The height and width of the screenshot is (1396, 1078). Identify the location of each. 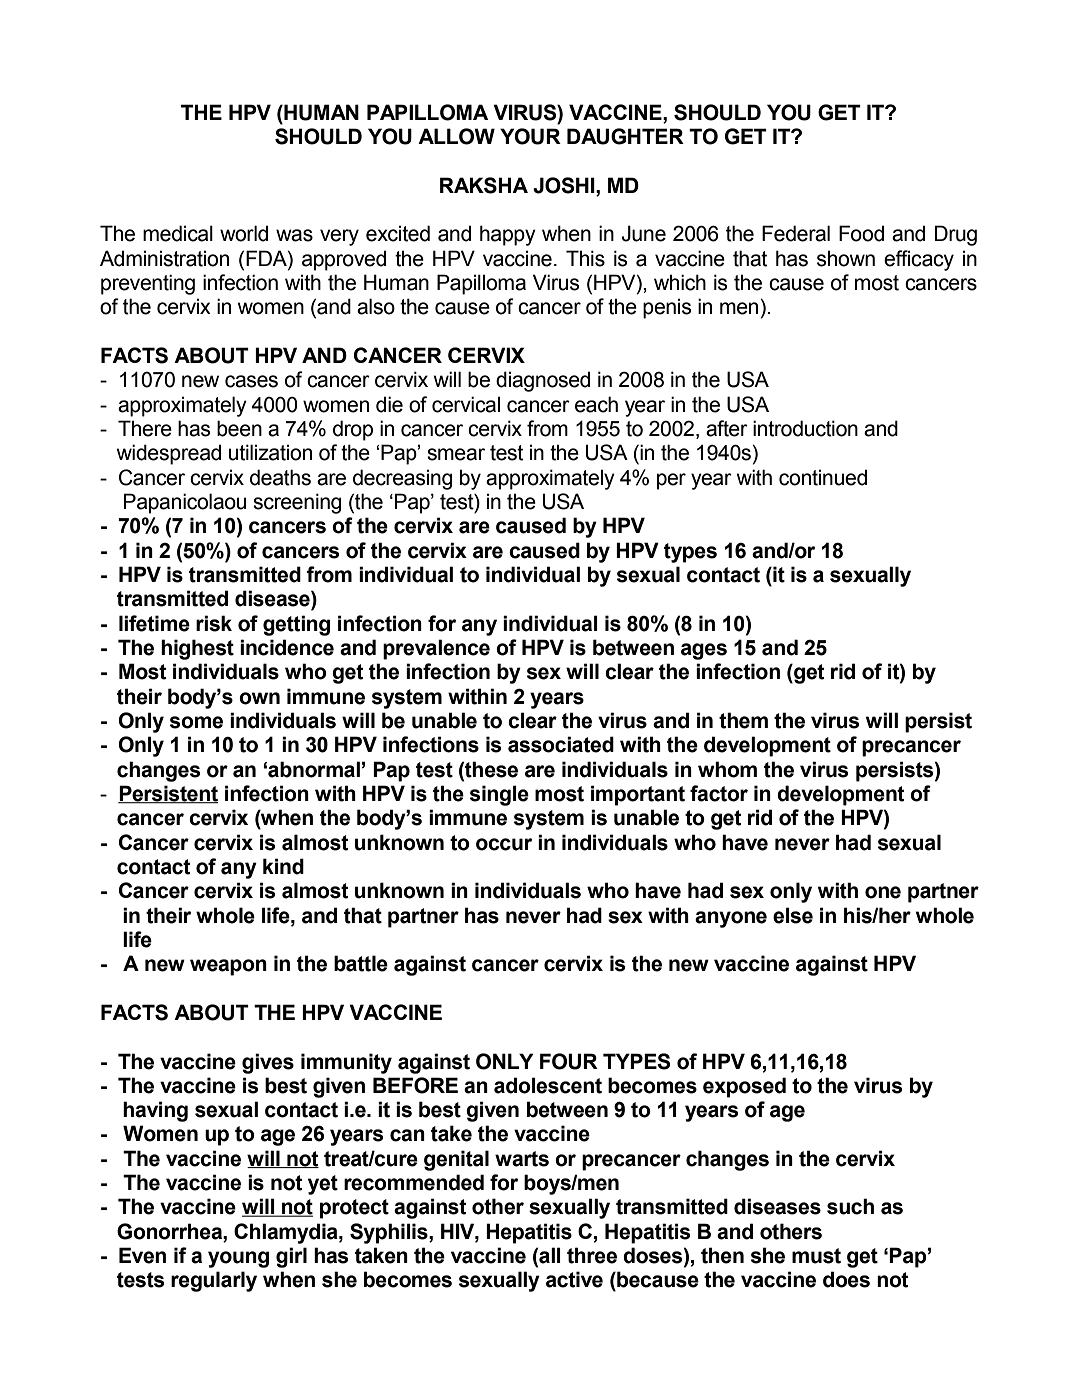
(596, 404).
